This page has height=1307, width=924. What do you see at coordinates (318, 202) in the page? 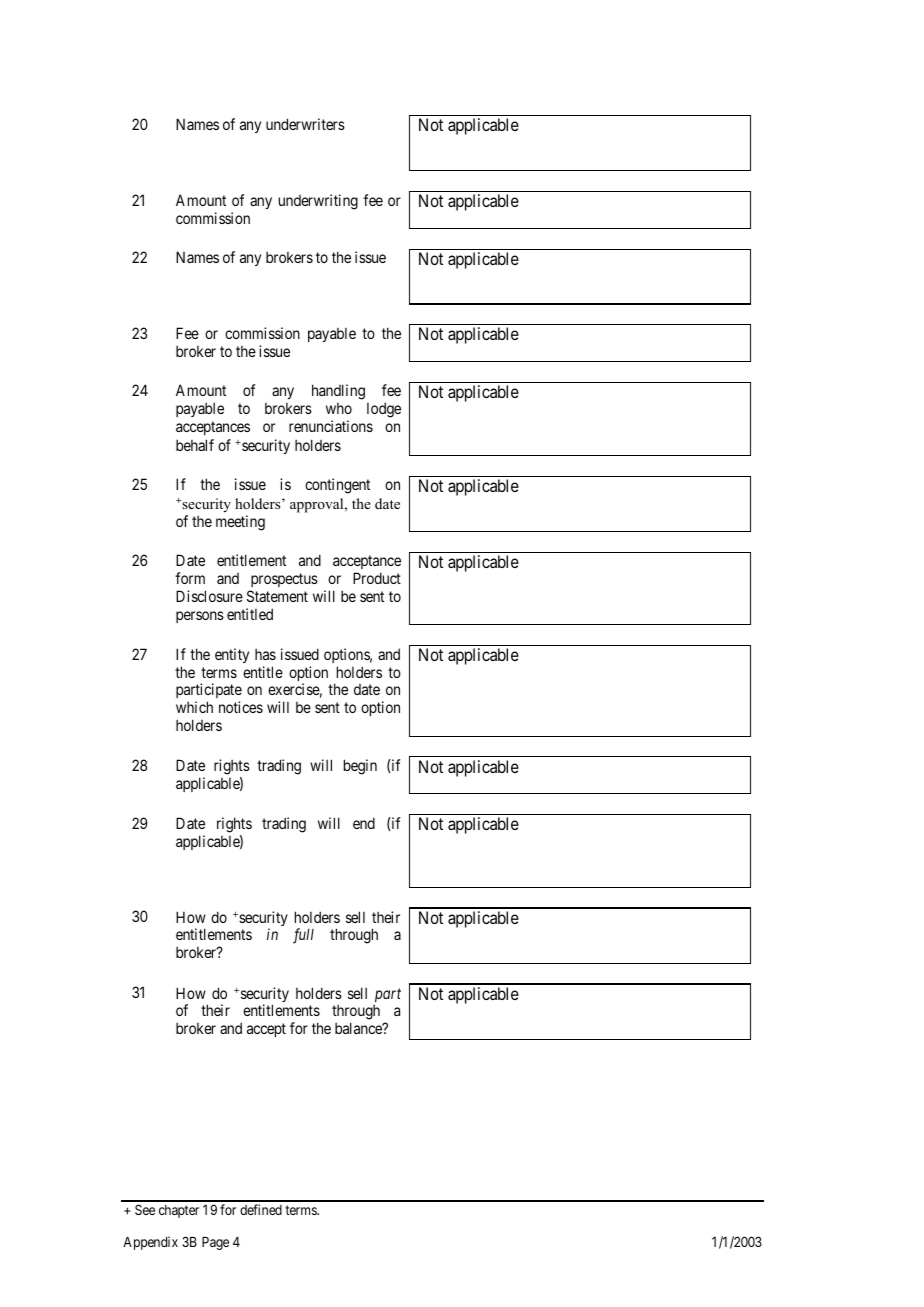
I see `underwriting` at bounding box center [318, 202].
